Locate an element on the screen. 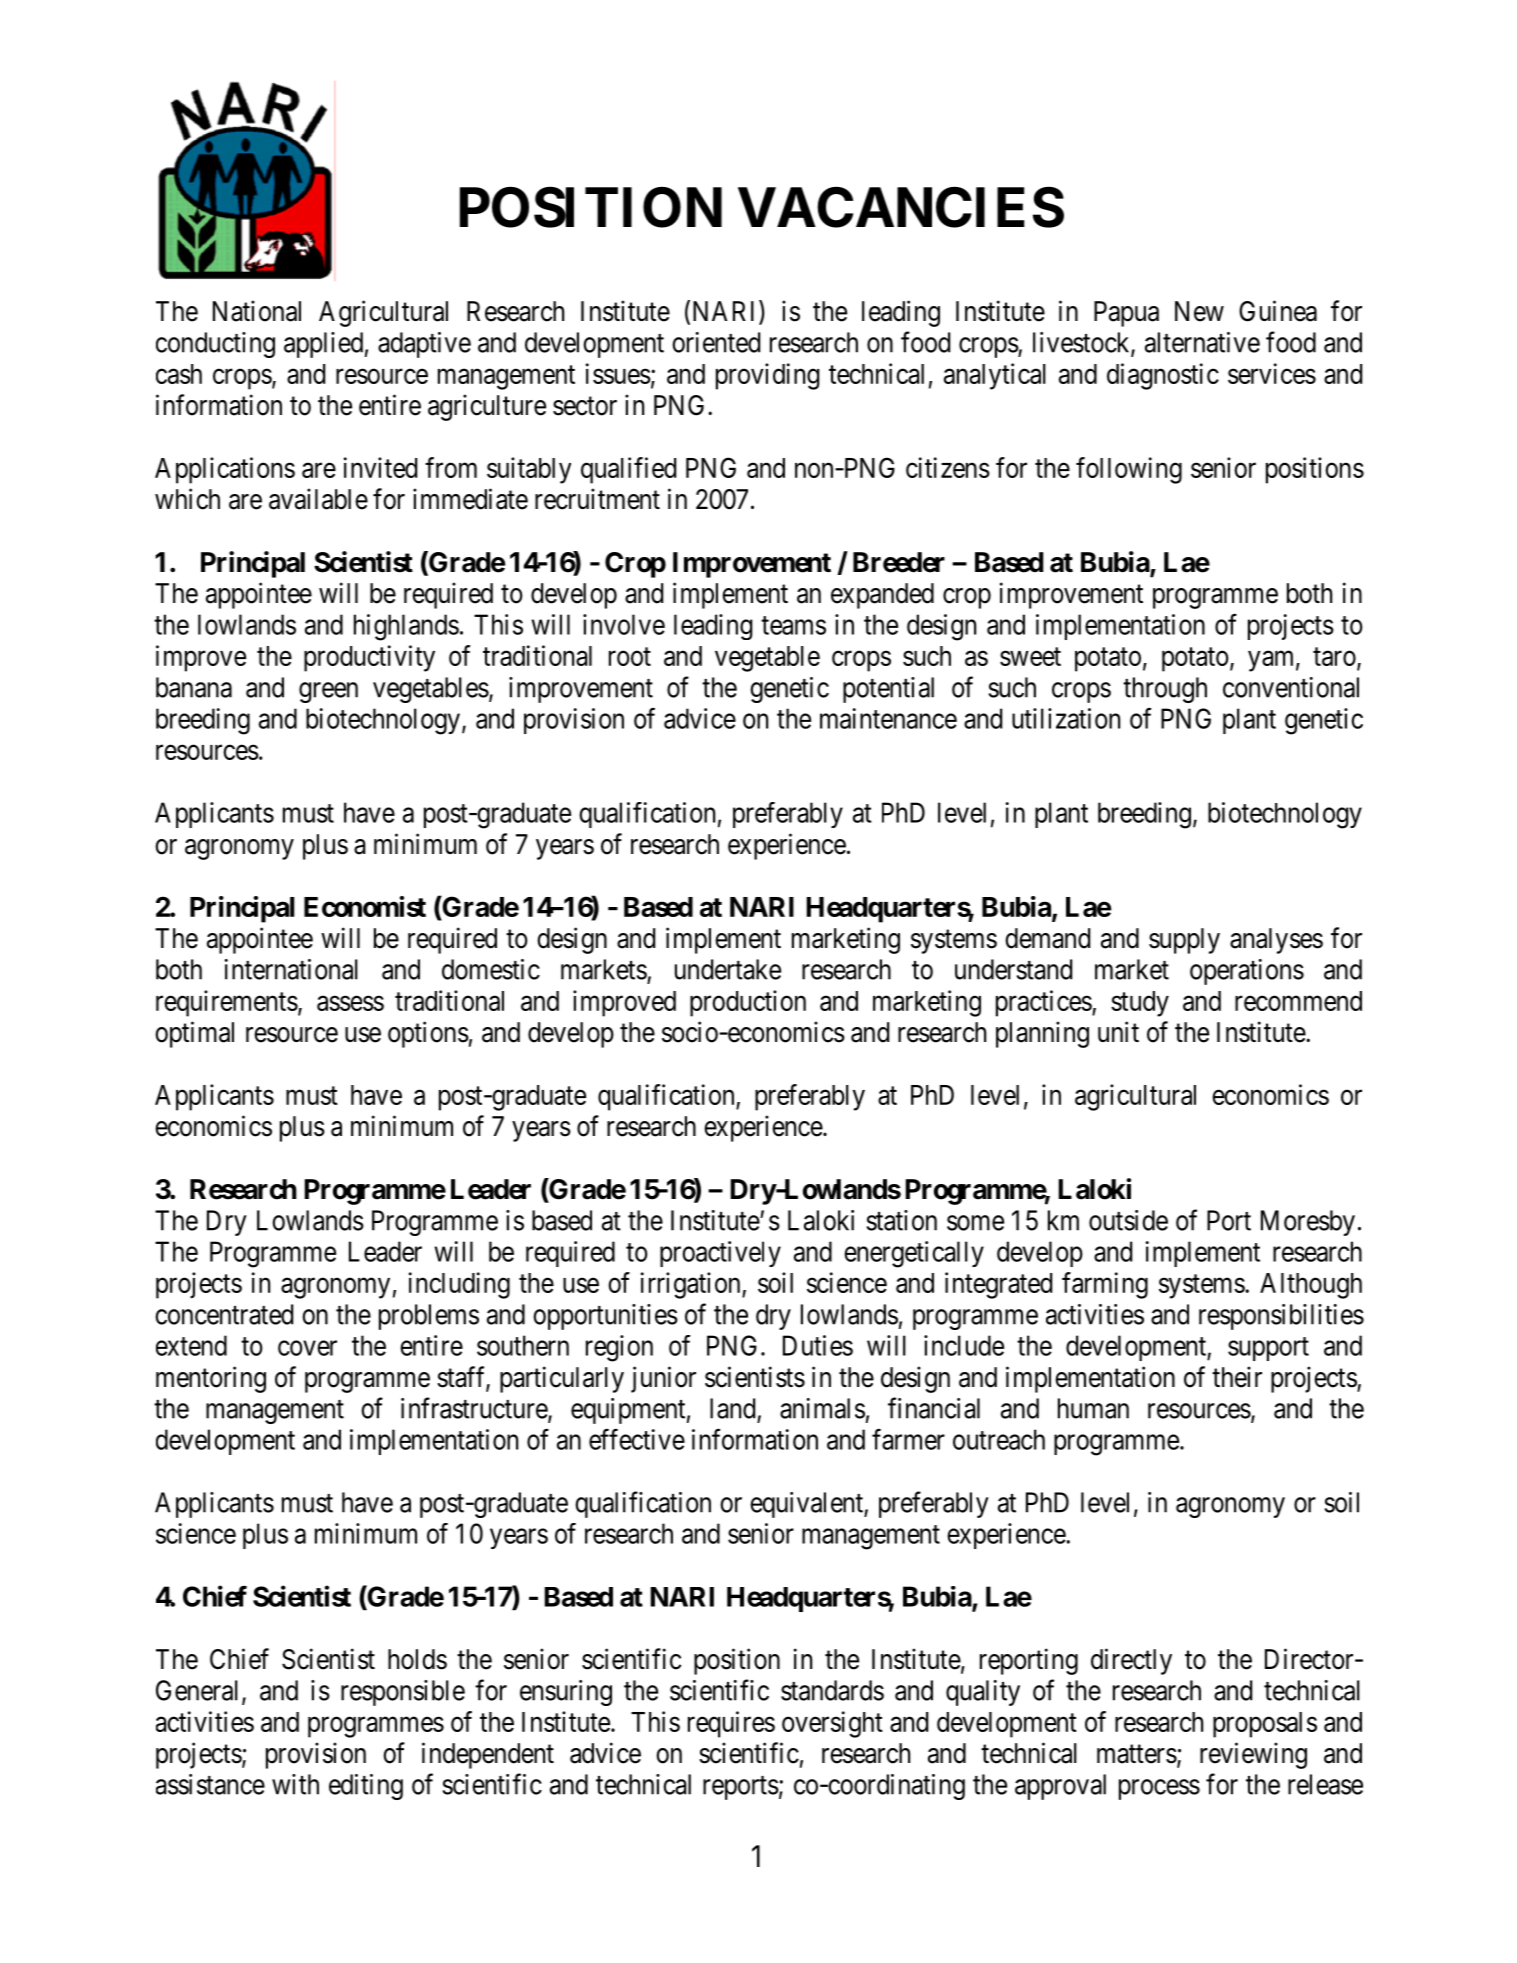 The height and width of the screenshot is (1963, 1517). alternative is located at coordinates (1202, 342).
